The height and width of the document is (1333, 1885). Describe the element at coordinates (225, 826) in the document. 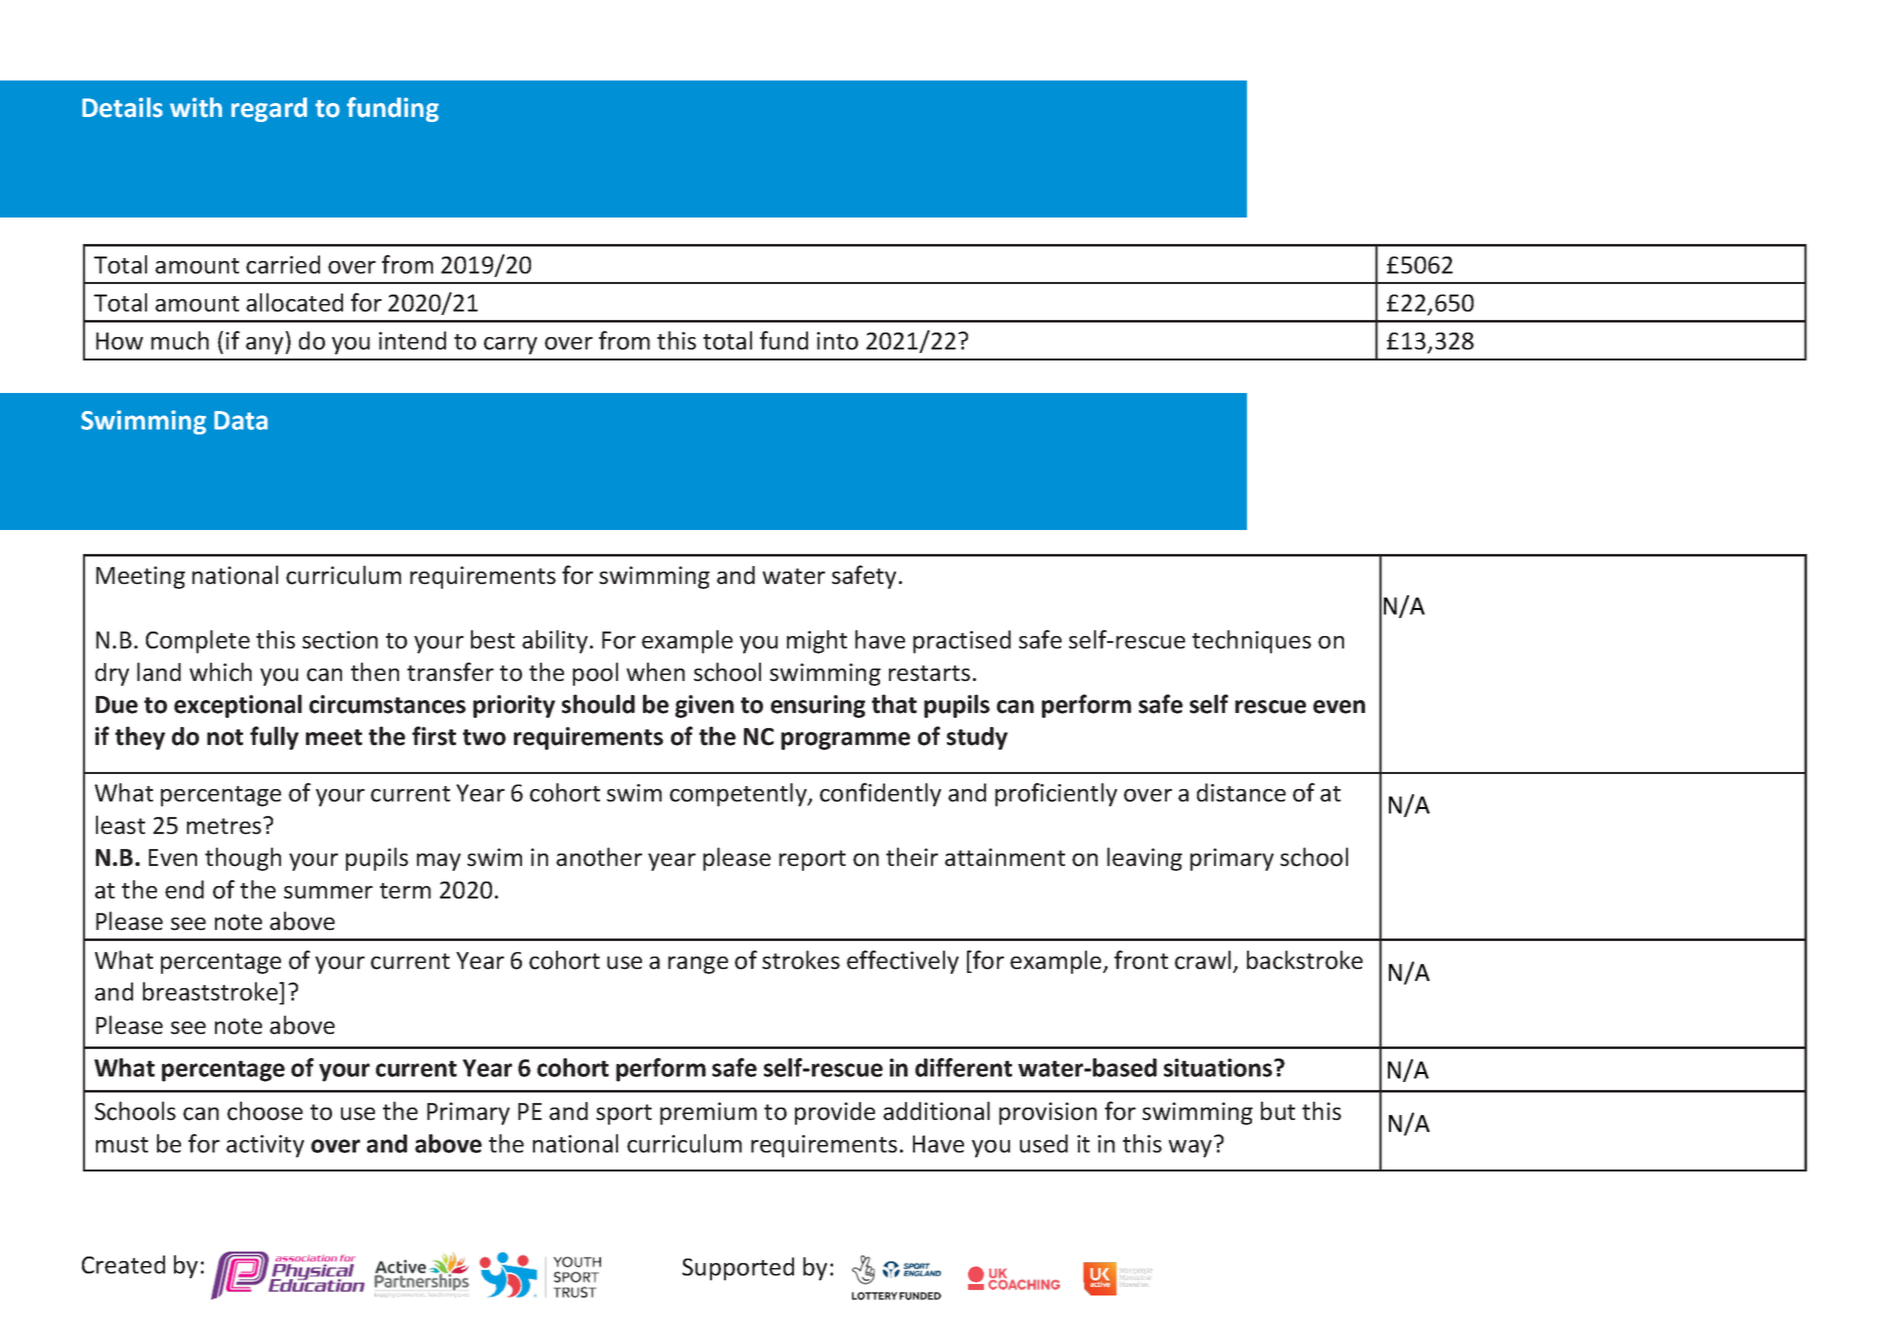

I see `metres` at that location.
